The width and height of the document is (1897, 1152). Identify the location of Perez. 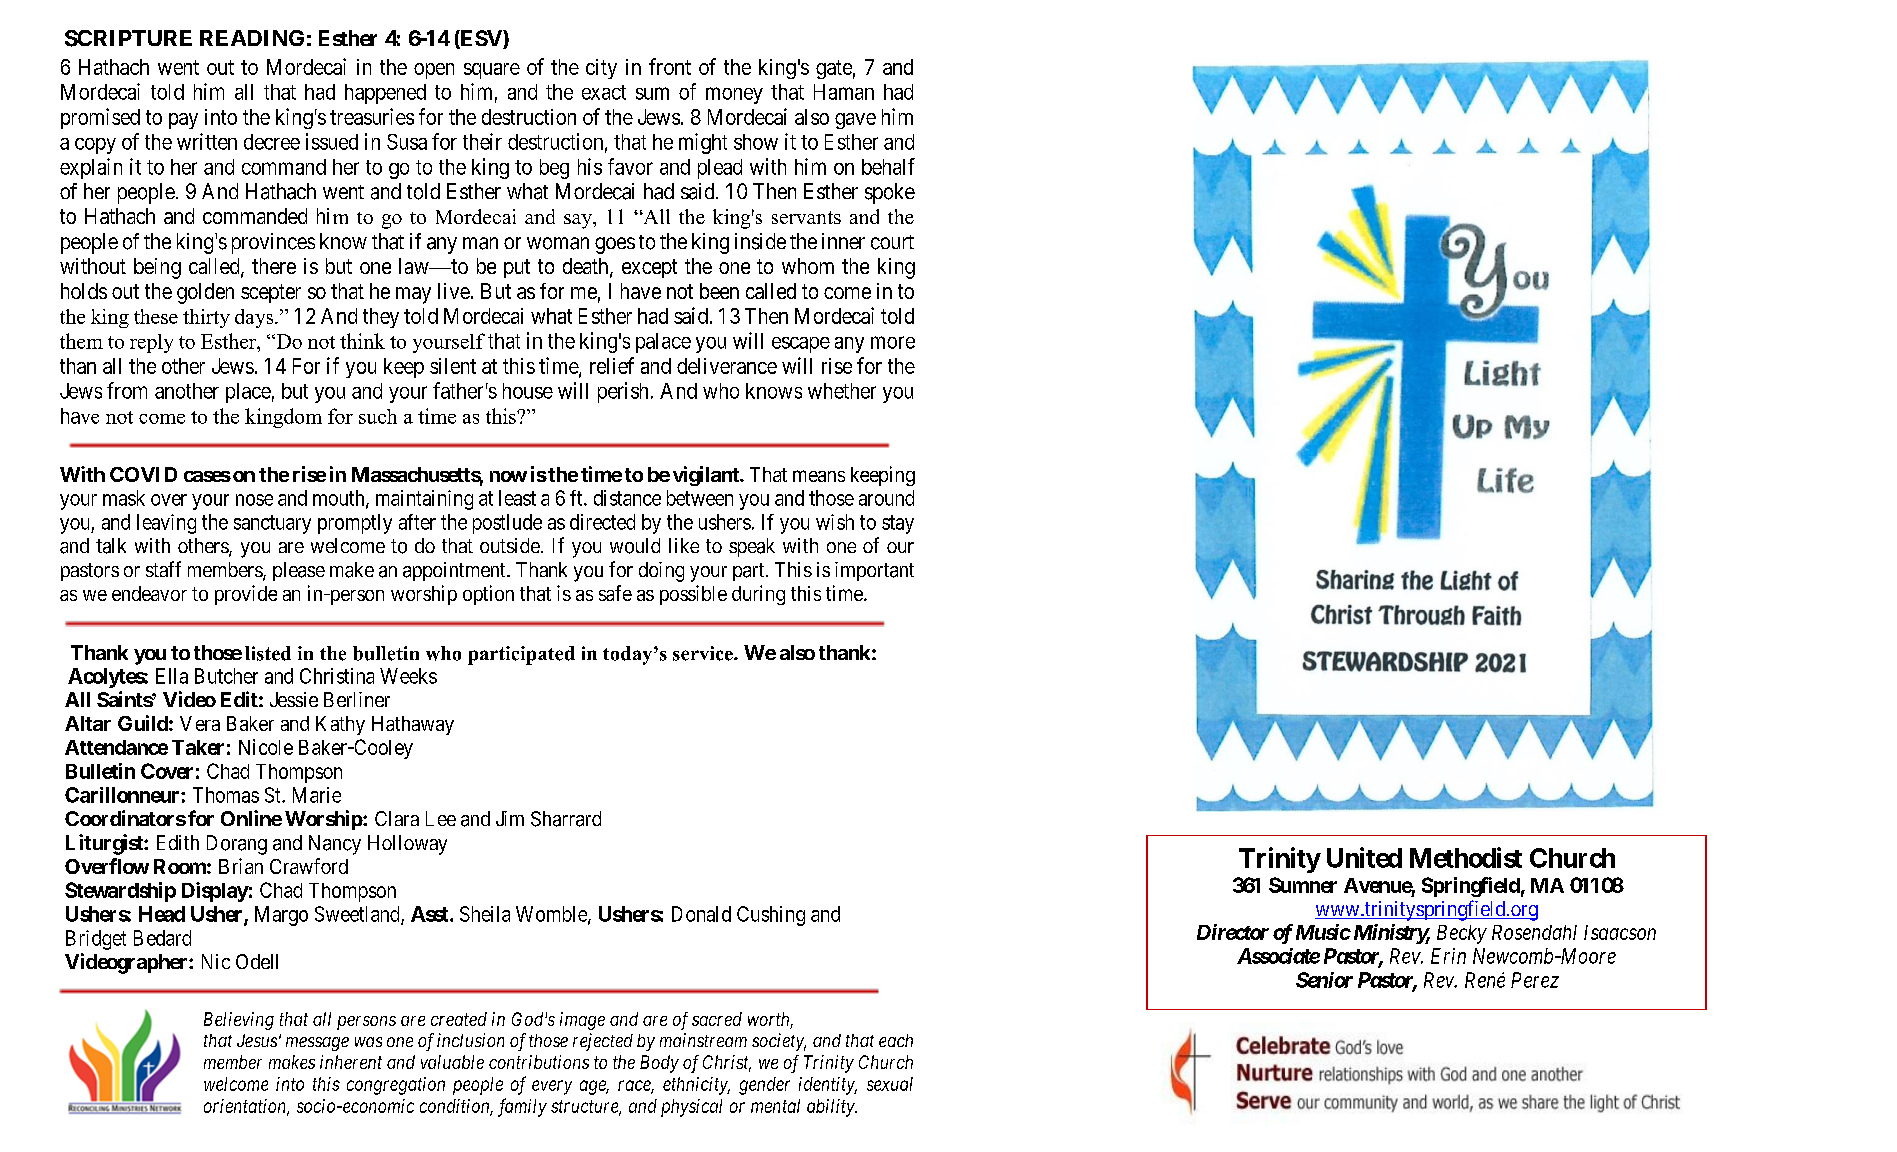
(1535, 980).
